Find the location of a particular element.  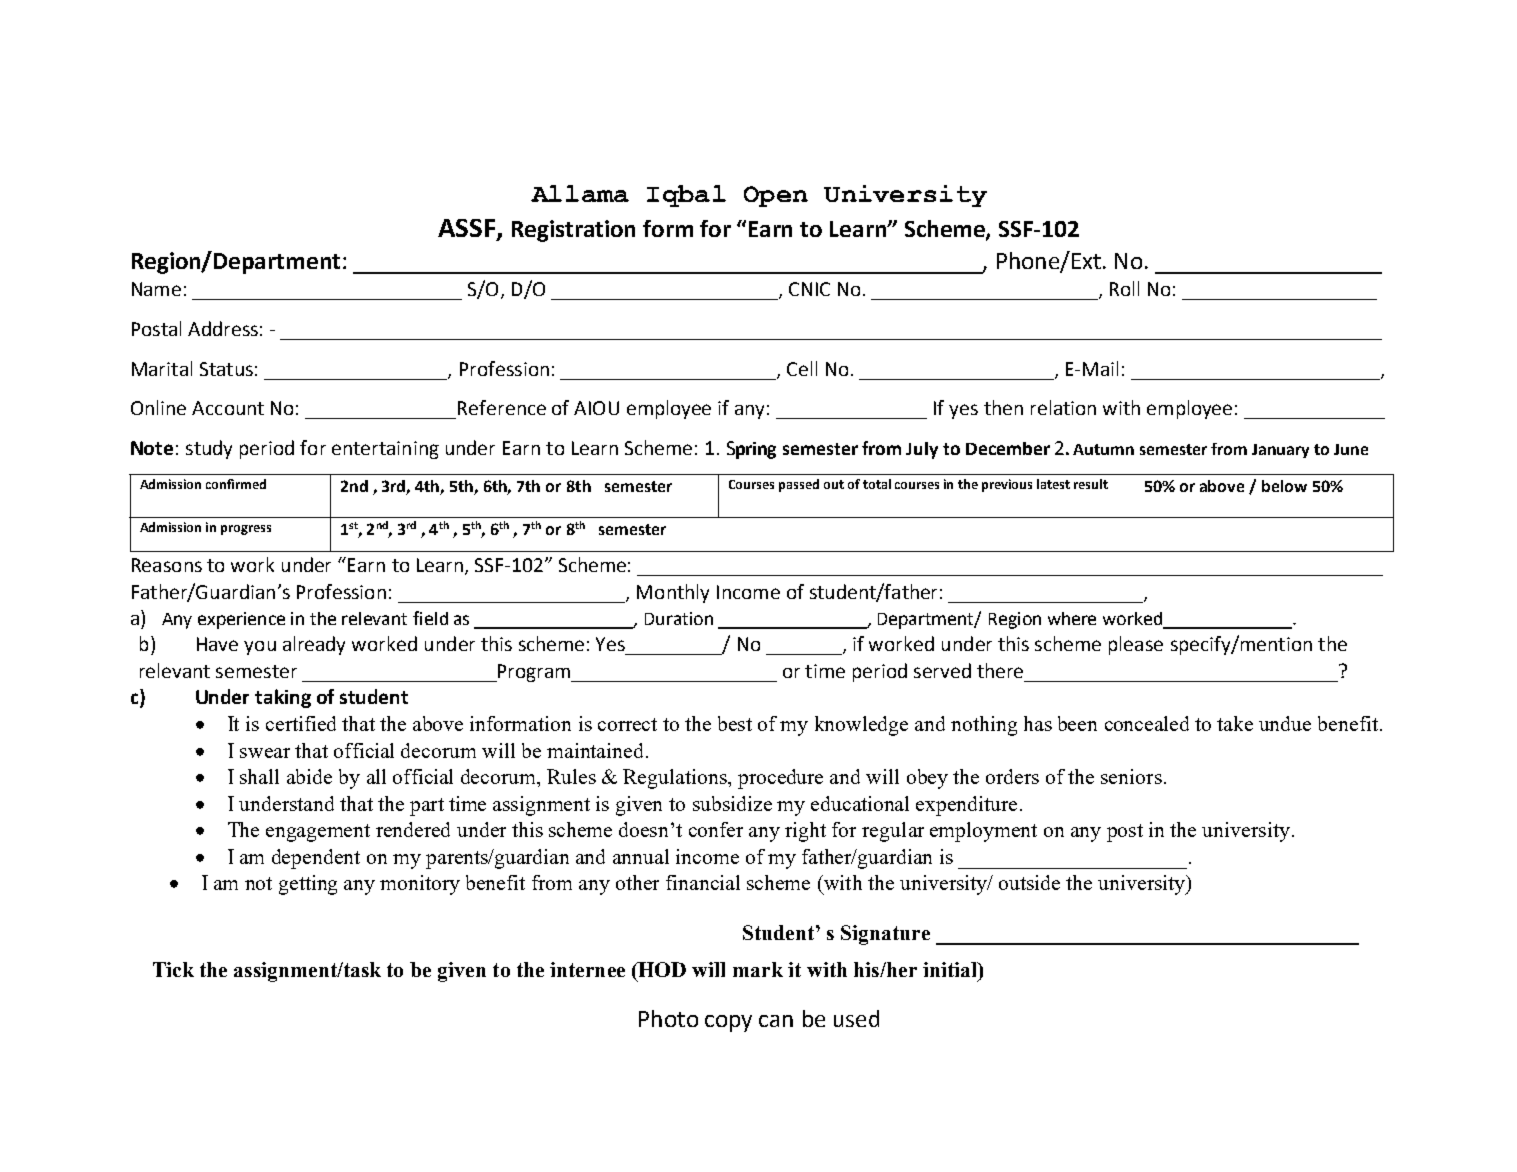

below is located at coordinates (1284, 486).
